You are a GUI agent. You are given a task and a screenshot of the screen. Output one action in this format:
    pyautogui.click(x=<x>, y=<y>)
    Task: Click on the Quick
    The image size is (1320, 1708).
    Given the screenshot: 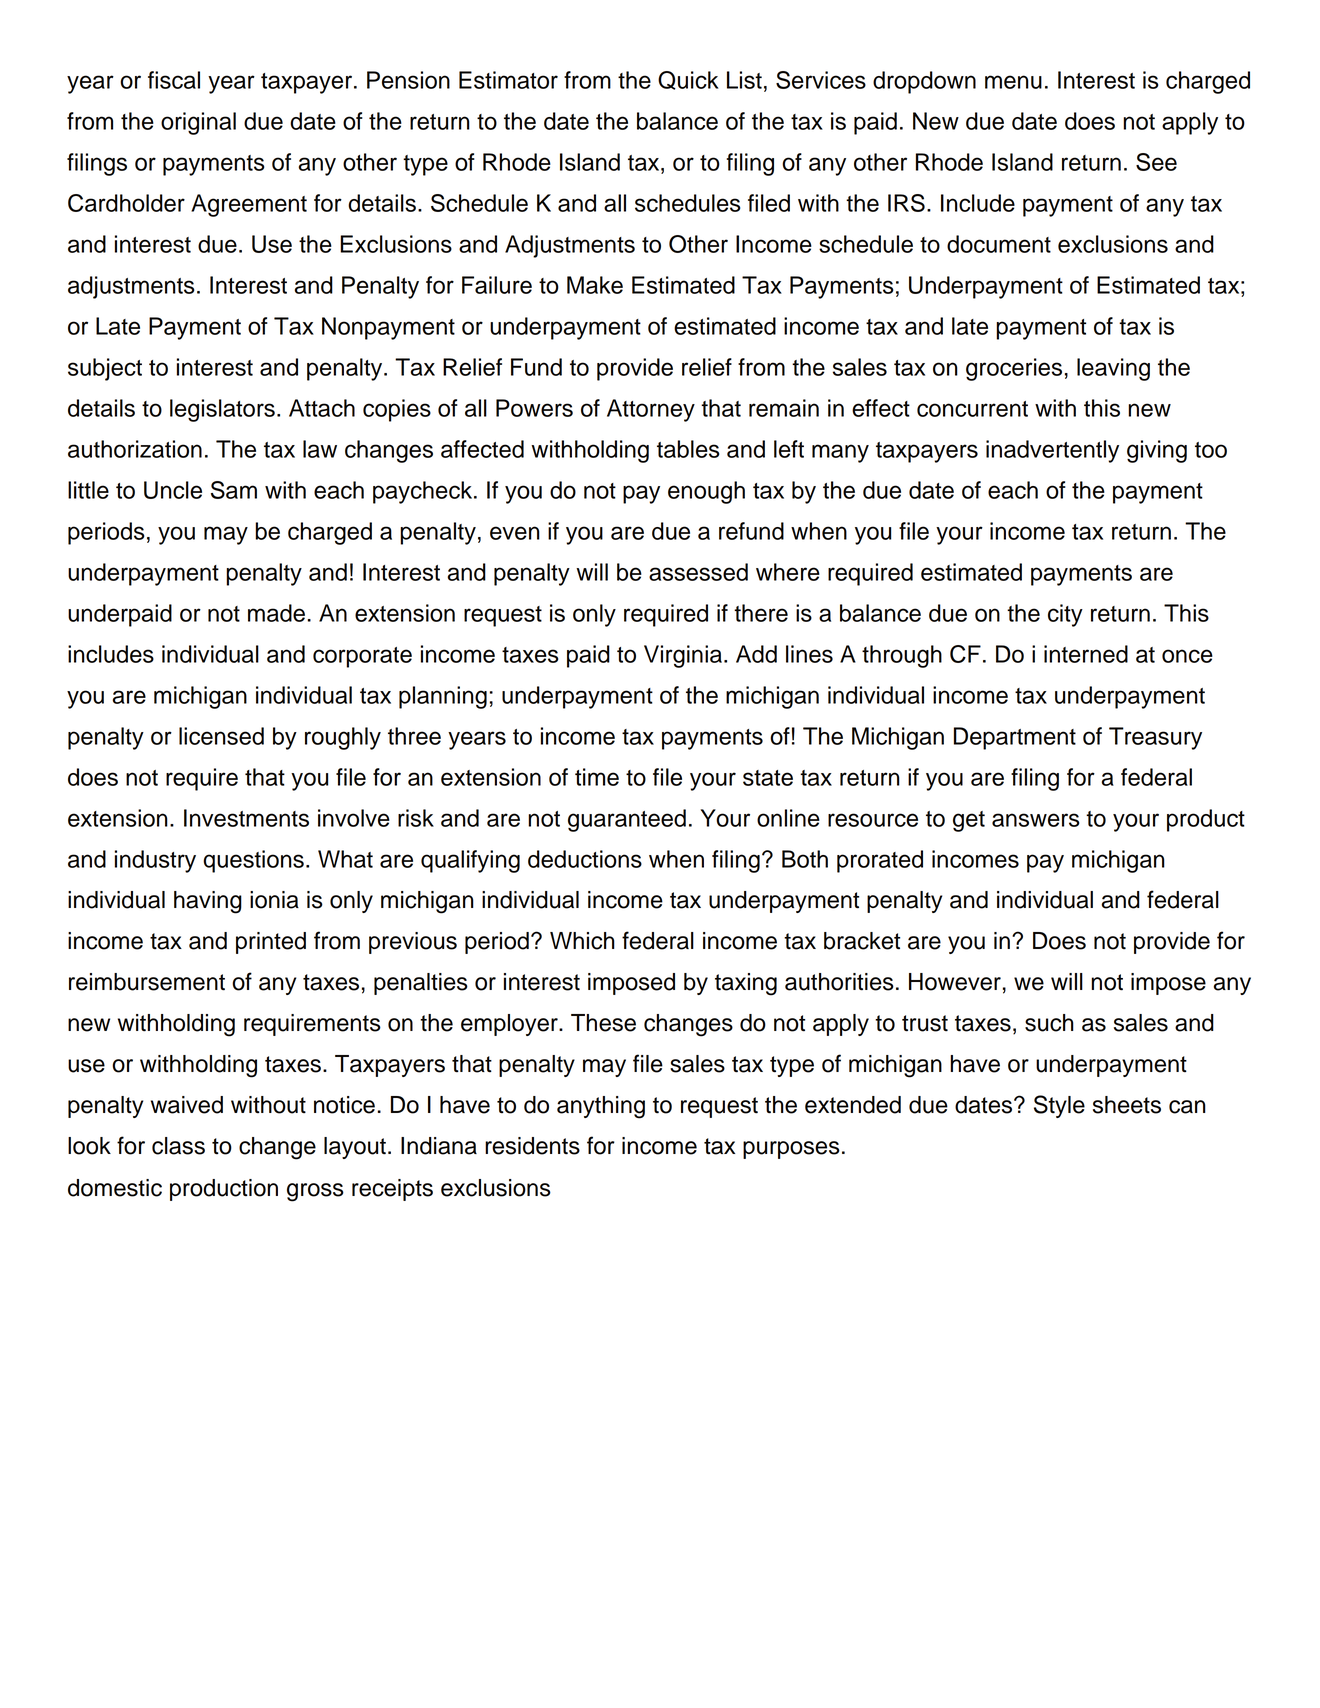 What is the action you would take?
    pyautogui.click(x=688, y=80)
